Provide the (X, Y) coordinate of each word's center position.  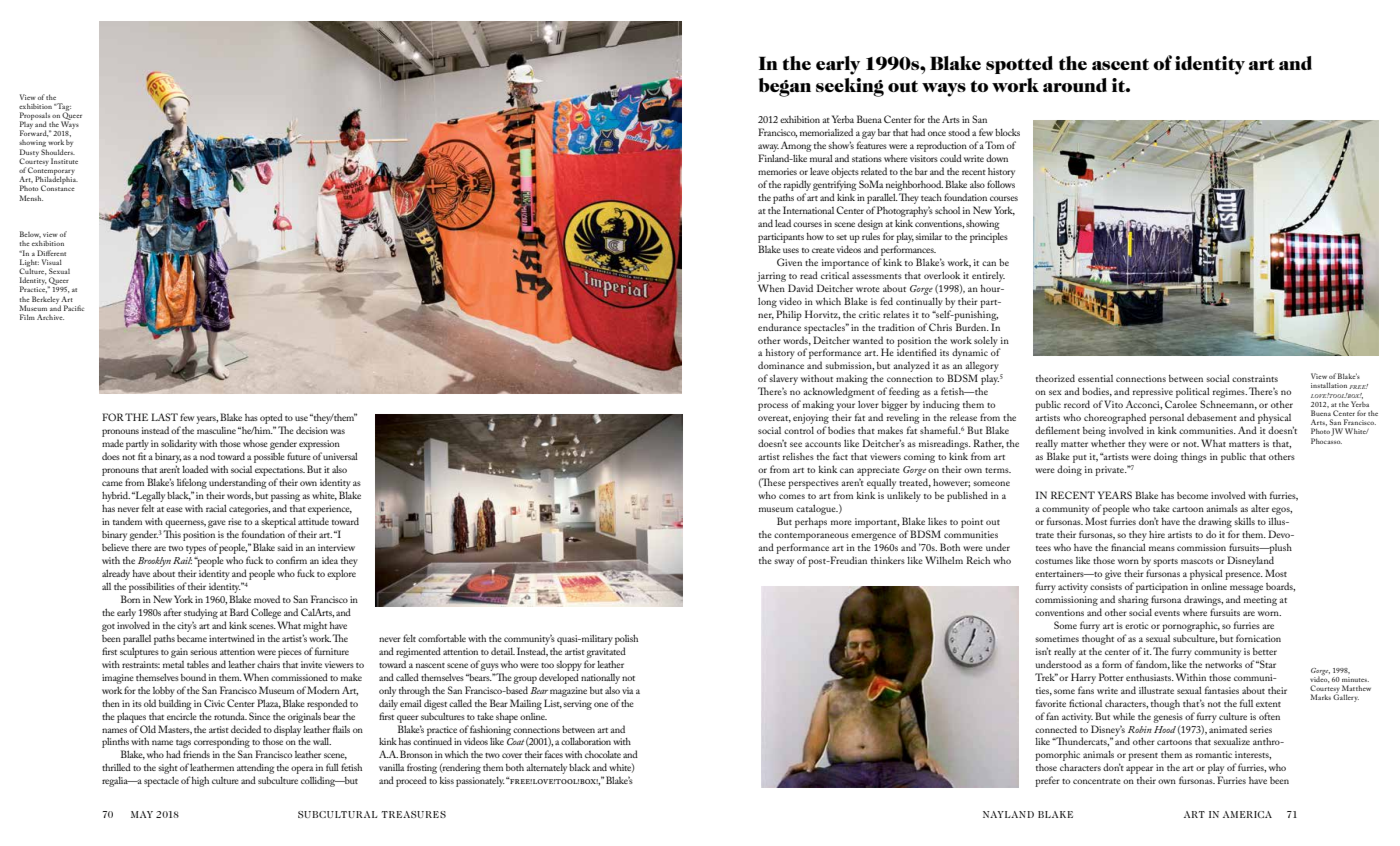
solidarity (179, 444)
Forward (34, 132)
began (785, 87)
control (799, 430)
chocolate (603, 754)
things (1194, 457)
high (200, 781)
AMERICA (1247, 814)
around (1075, 85)
